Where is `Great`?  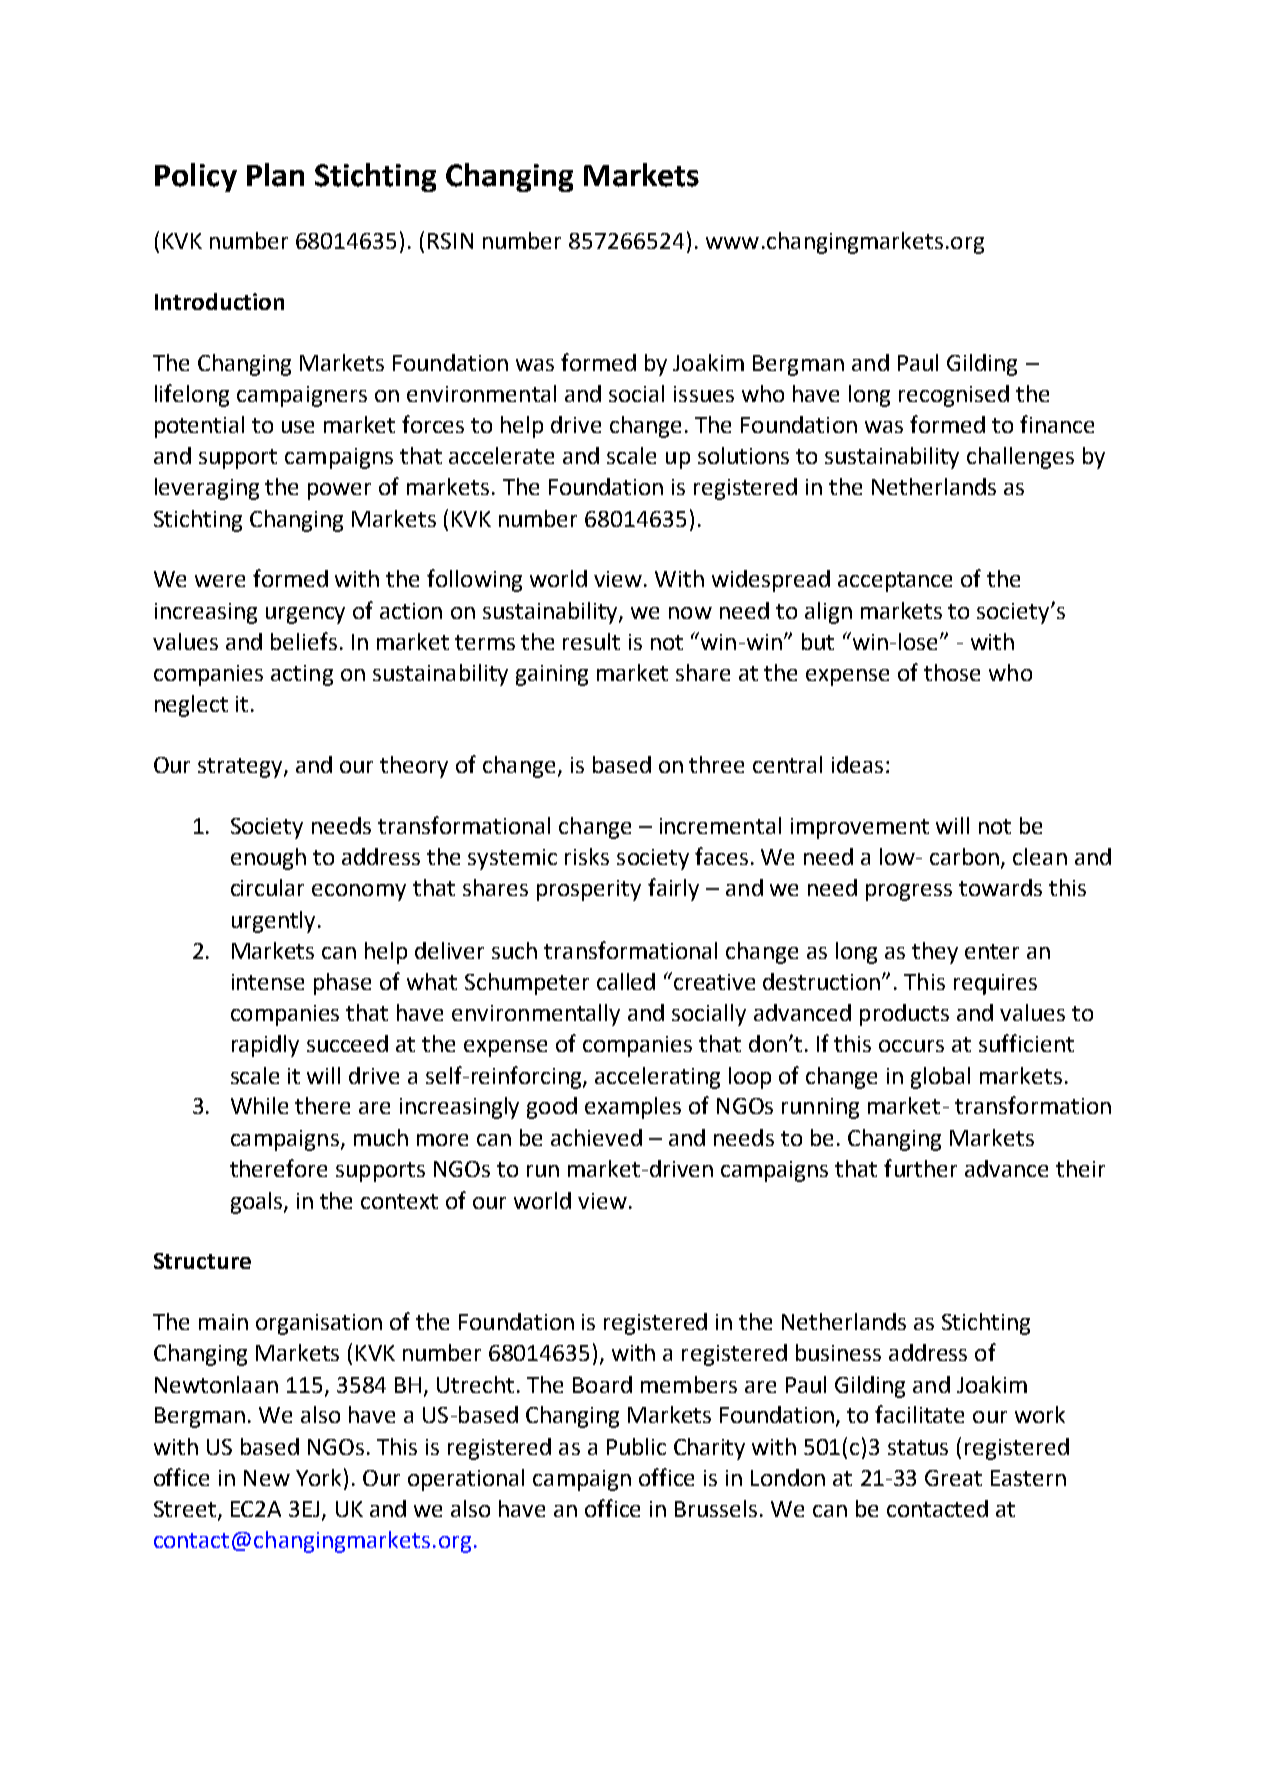 Great is located at coordinates (953, 1478).
